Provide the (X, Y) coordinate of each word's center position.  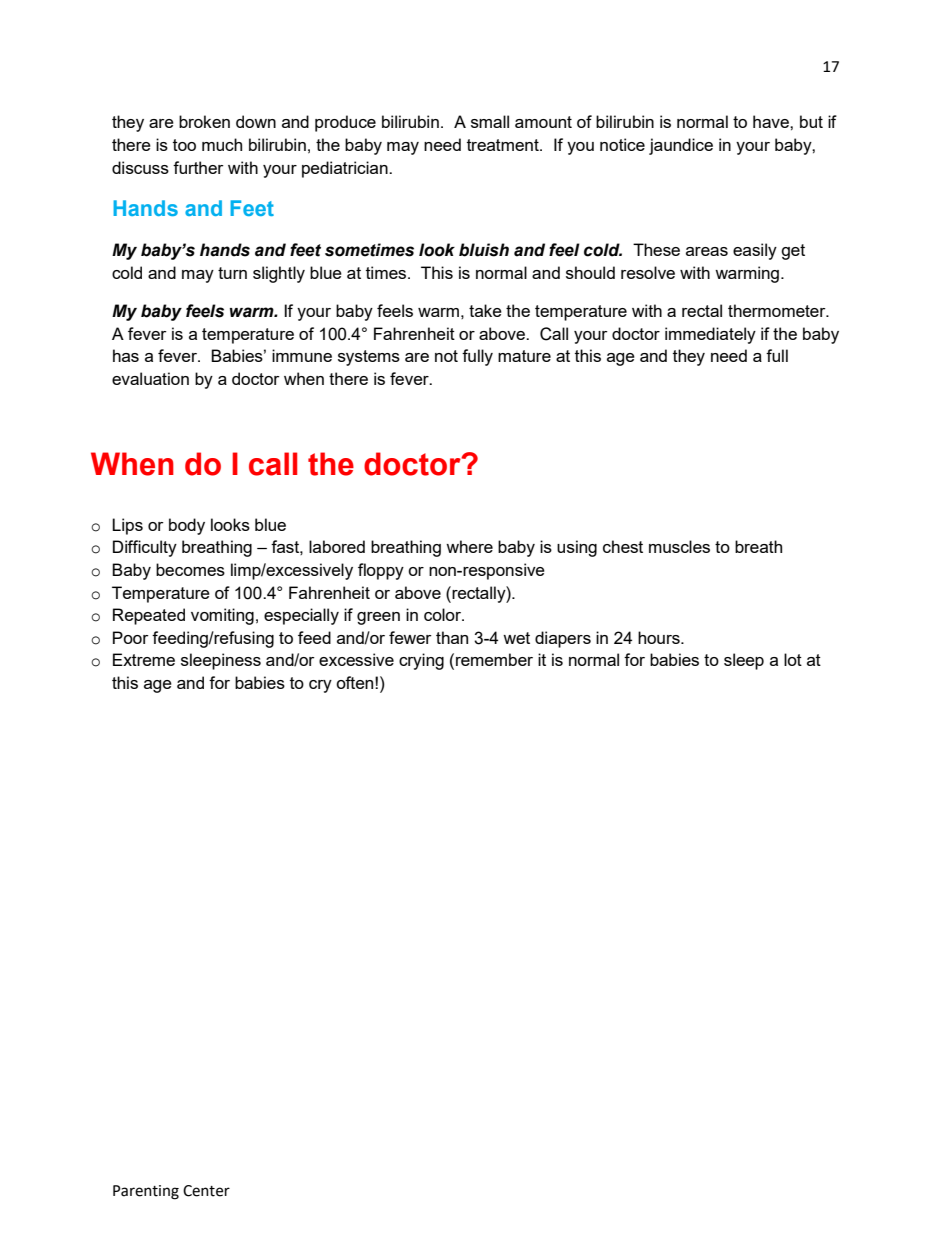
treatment (504, 145)
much (222, 144)
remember (494, 659)
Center (206, 1191)
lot (793, 659)
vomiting (222, 616)
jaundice (681, 146)
